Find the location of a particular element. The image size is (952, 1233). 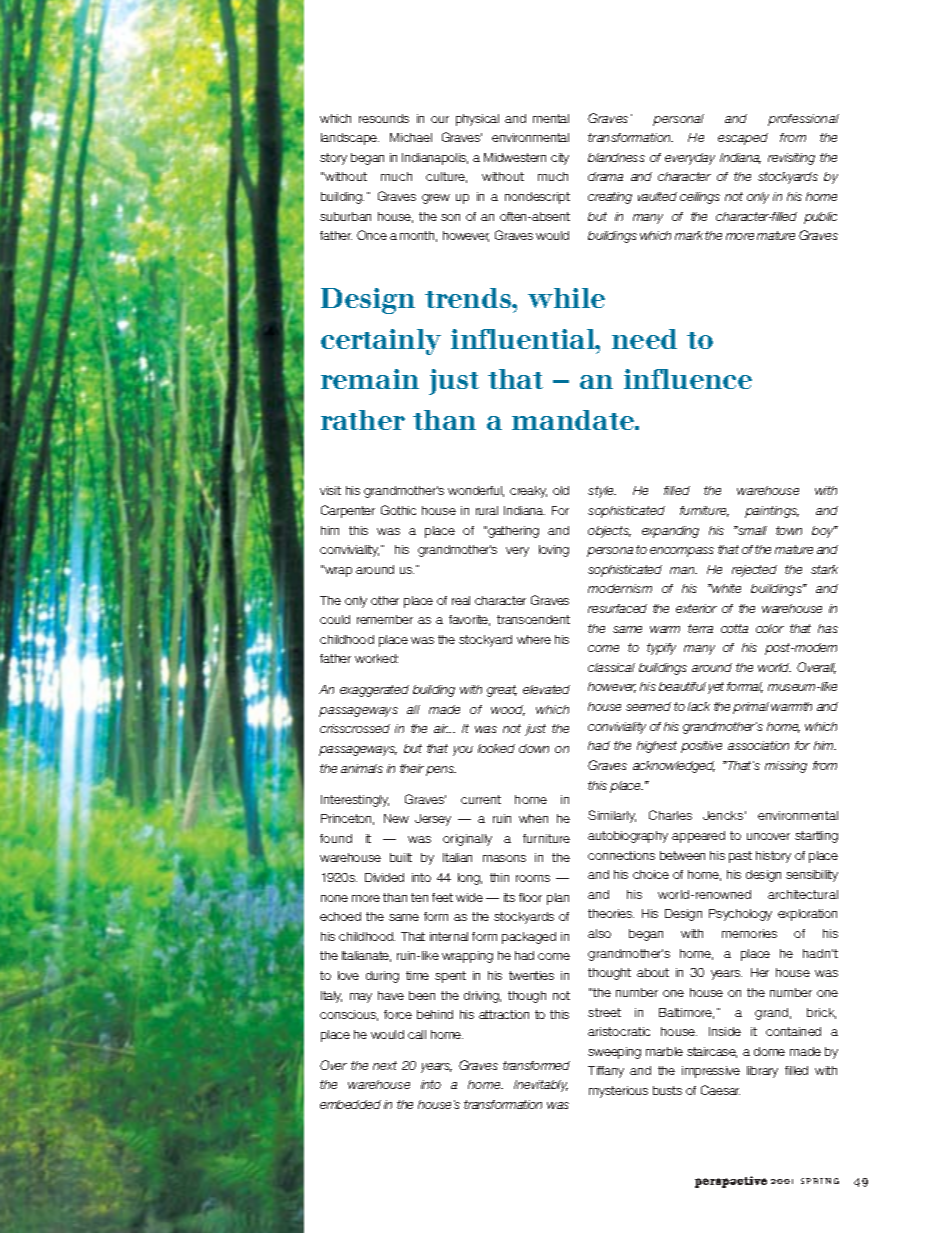

need is located at coordinates (644, 339).
